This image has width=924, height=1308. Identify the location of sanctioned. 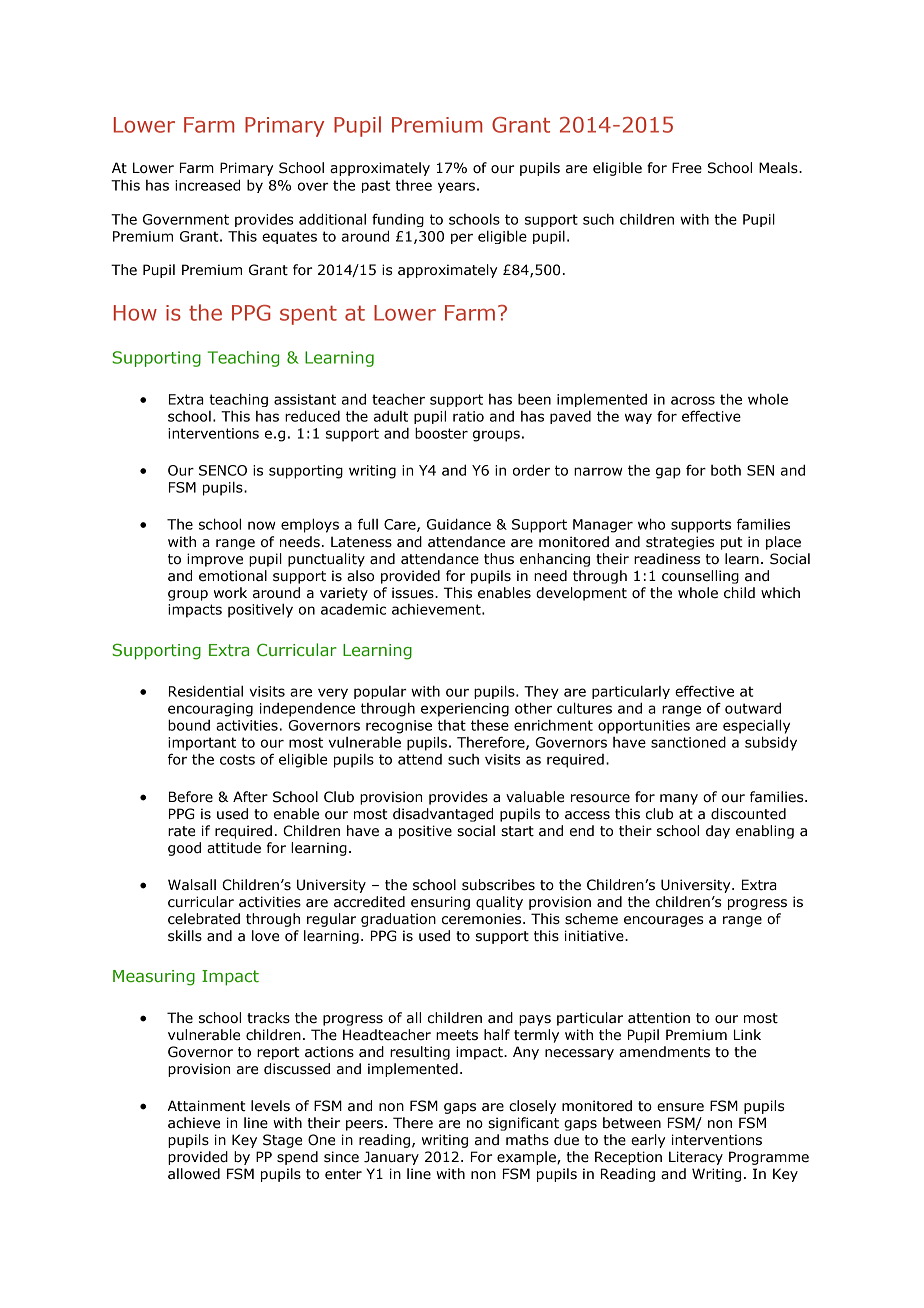
(688, 742).
